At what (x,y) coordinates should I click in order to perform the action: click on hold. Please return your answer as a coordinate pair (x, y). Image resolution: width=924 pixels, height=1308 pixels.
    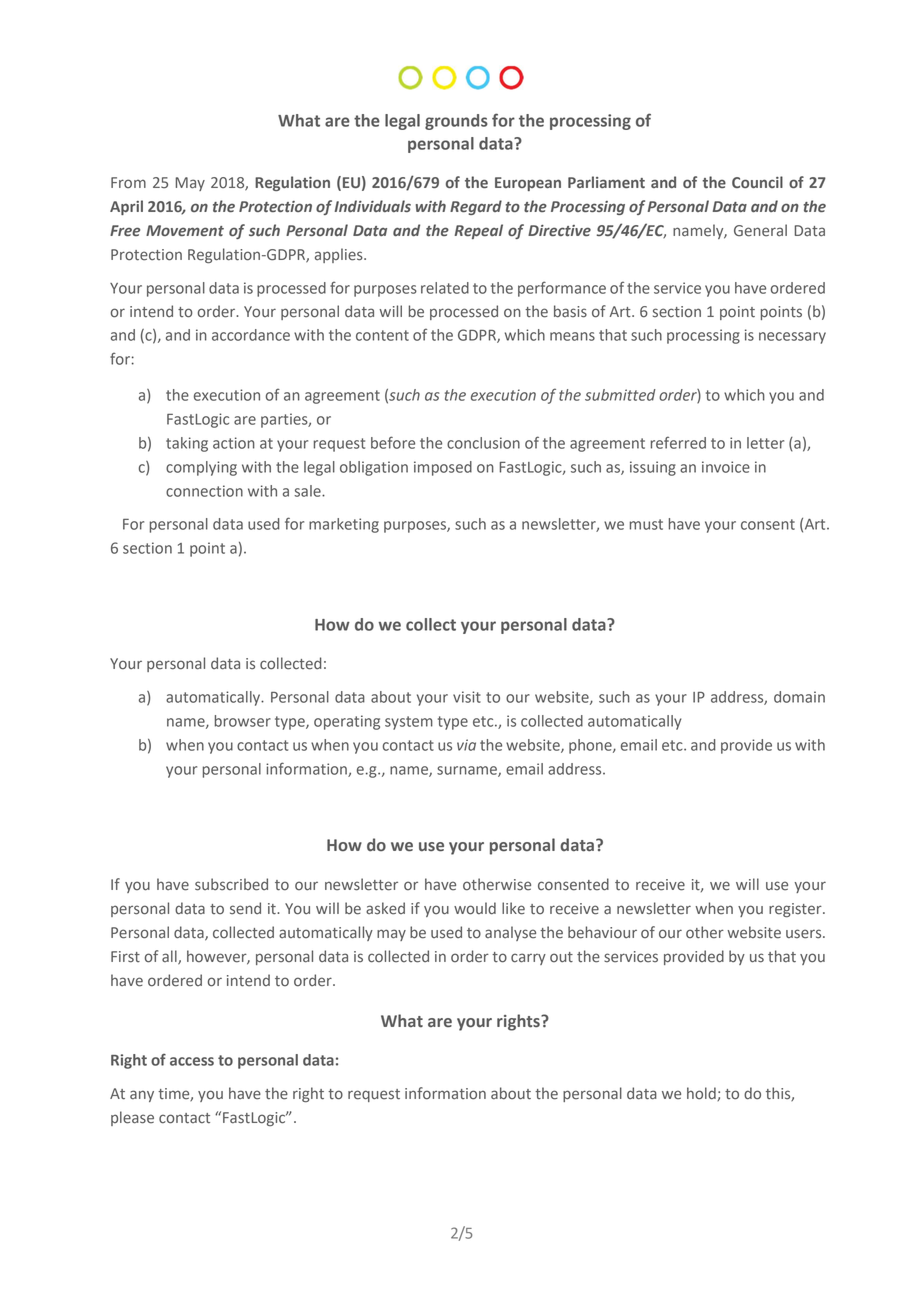
    Looking at the image, I should click on (702, 1094).
